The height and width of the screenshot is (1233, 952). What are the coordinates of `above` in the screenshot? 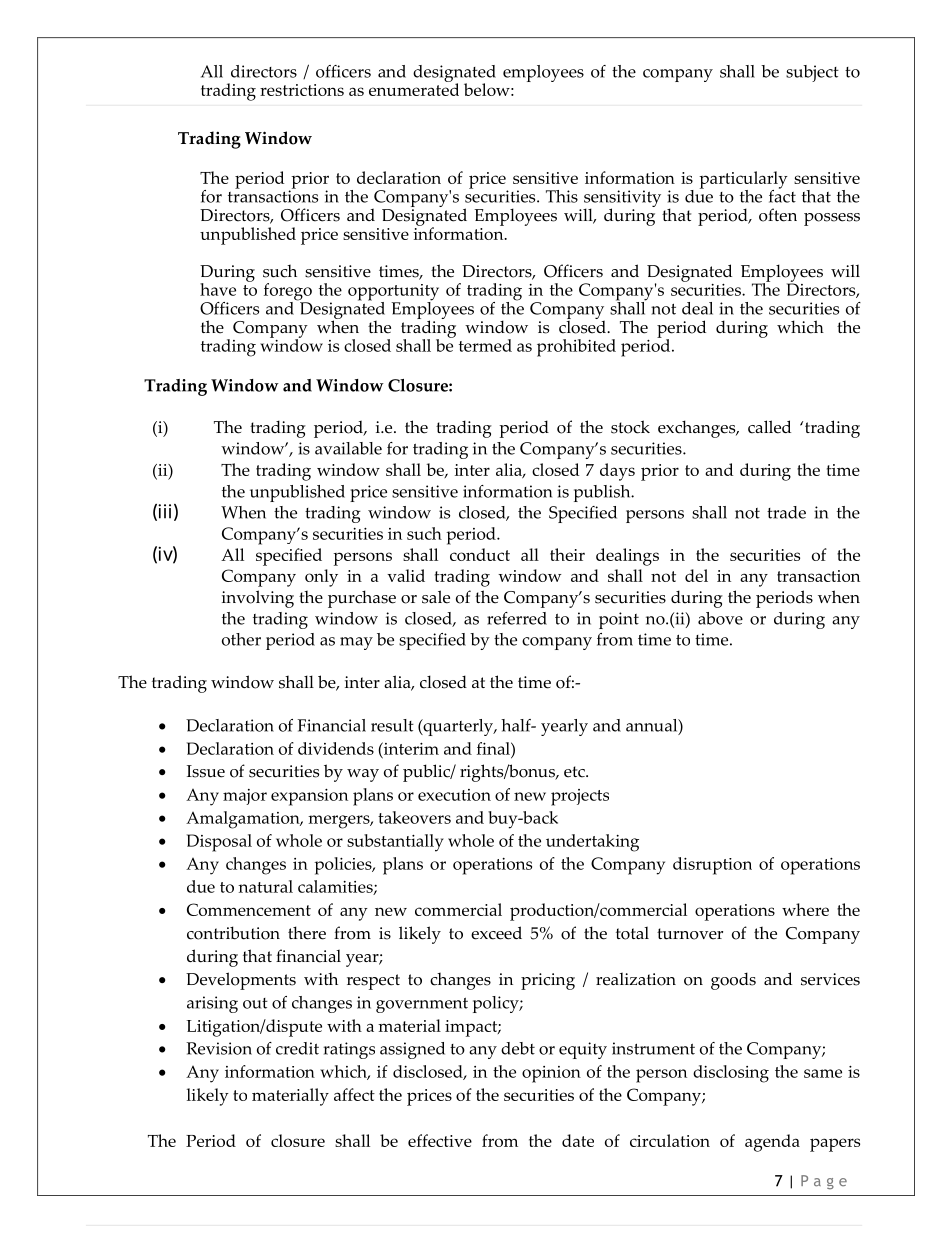 It's located at (720, 618).
